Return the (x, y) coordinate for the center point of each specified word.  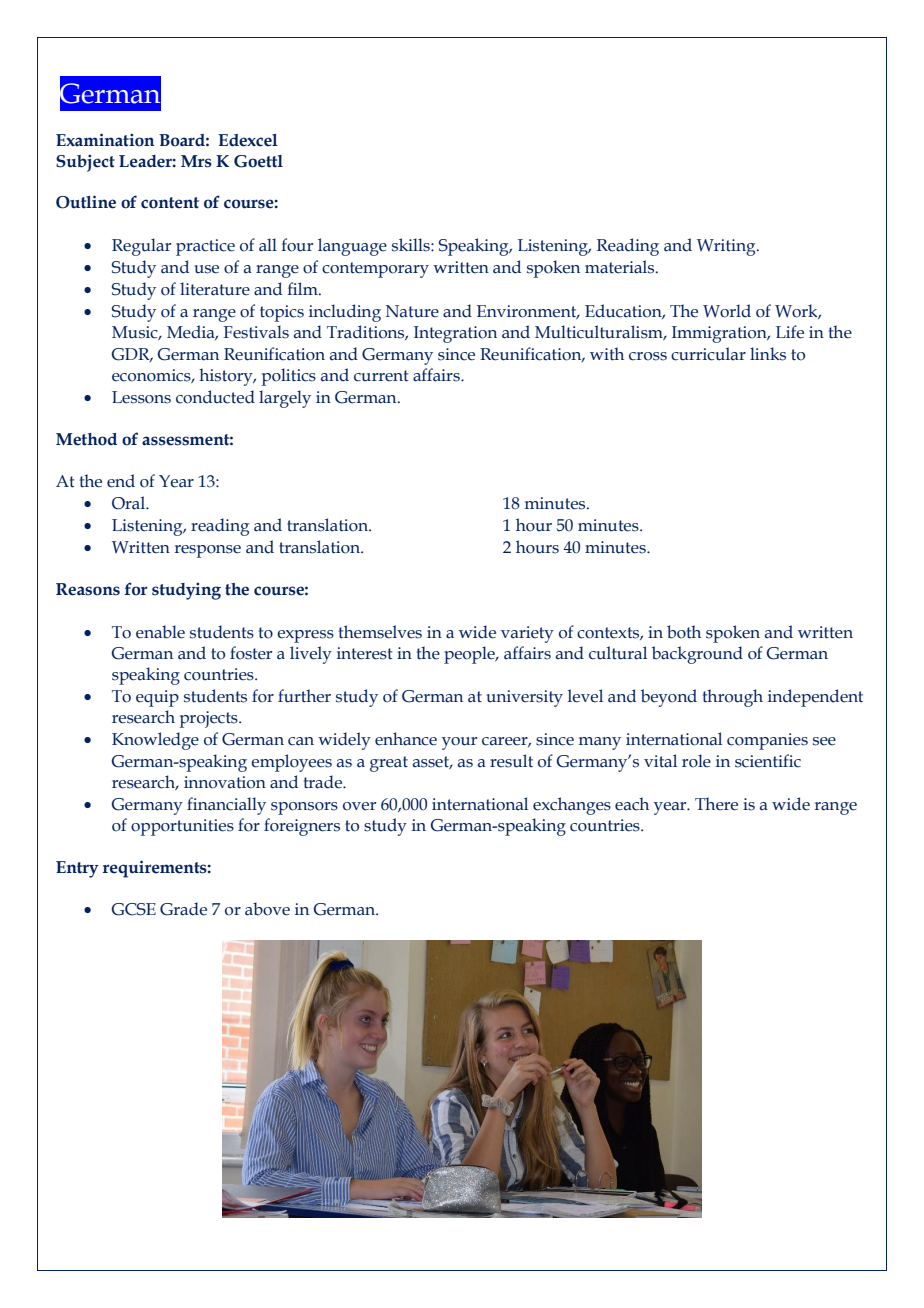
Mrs (196, 161)
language (352, 247)
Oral (130, 503)
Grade (183, 909)
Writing (727, 247)
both (684, 632)
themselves (380, 632)
